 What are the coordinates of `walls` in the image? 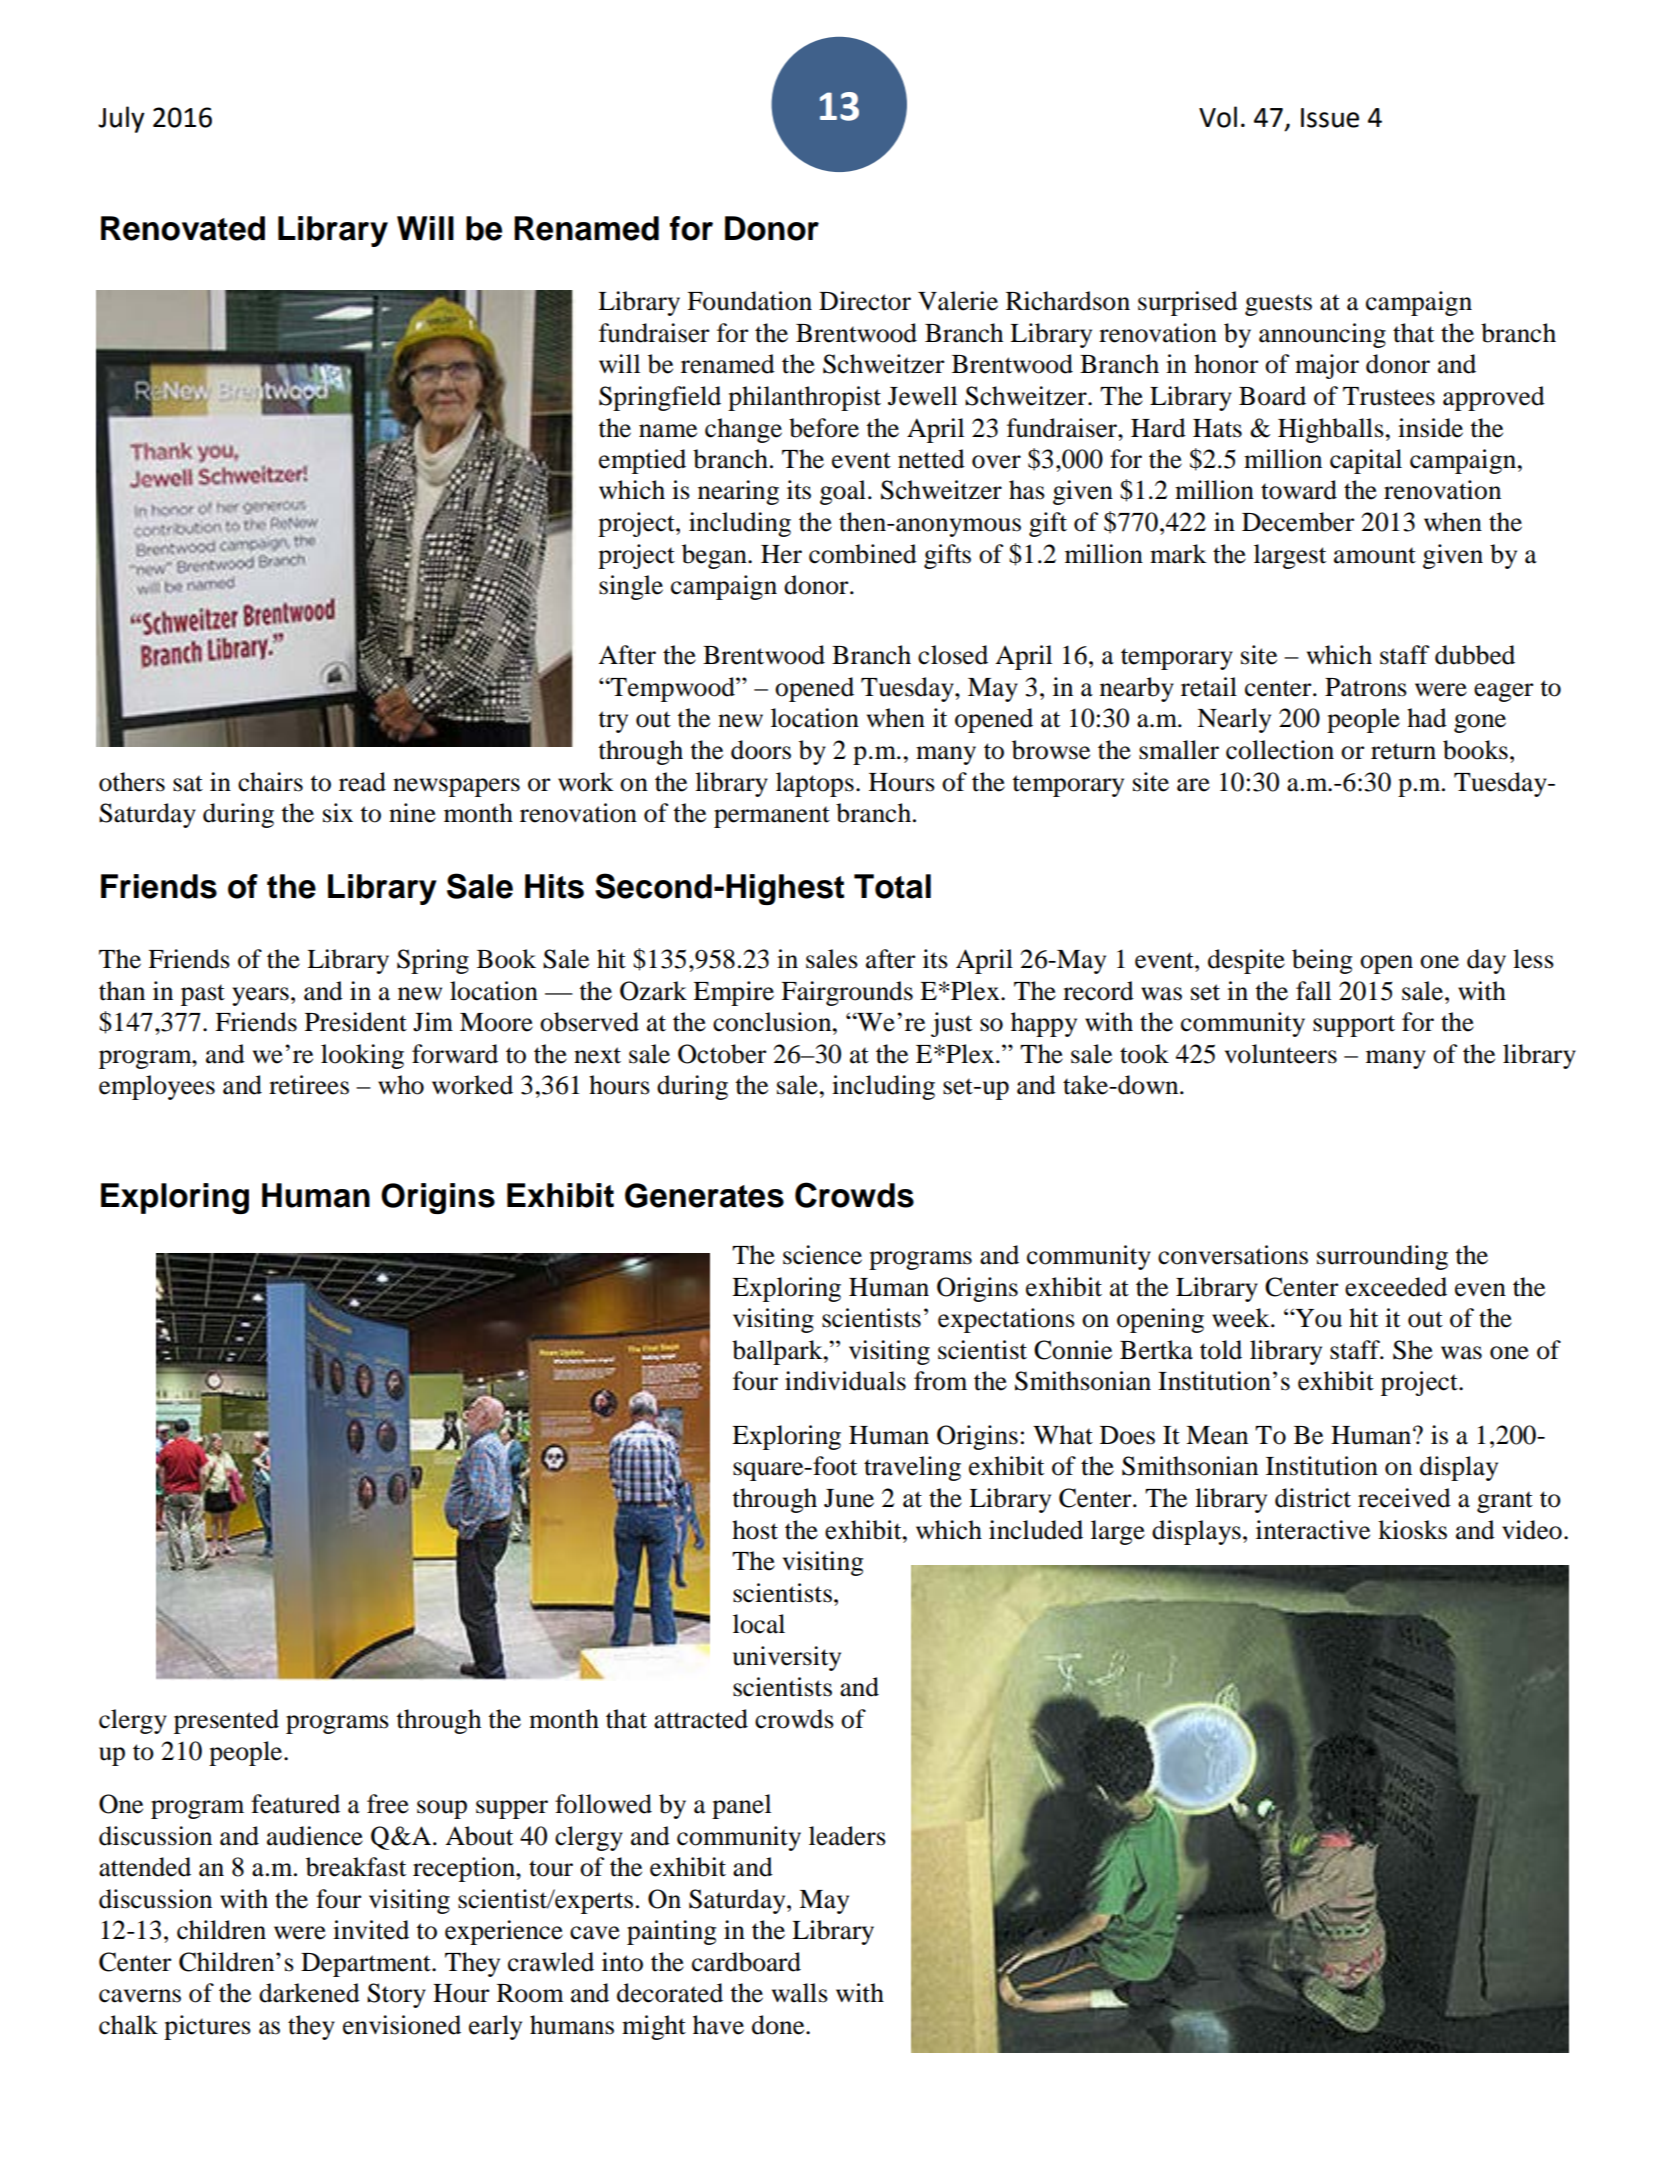 It's located at (800, 1993).
